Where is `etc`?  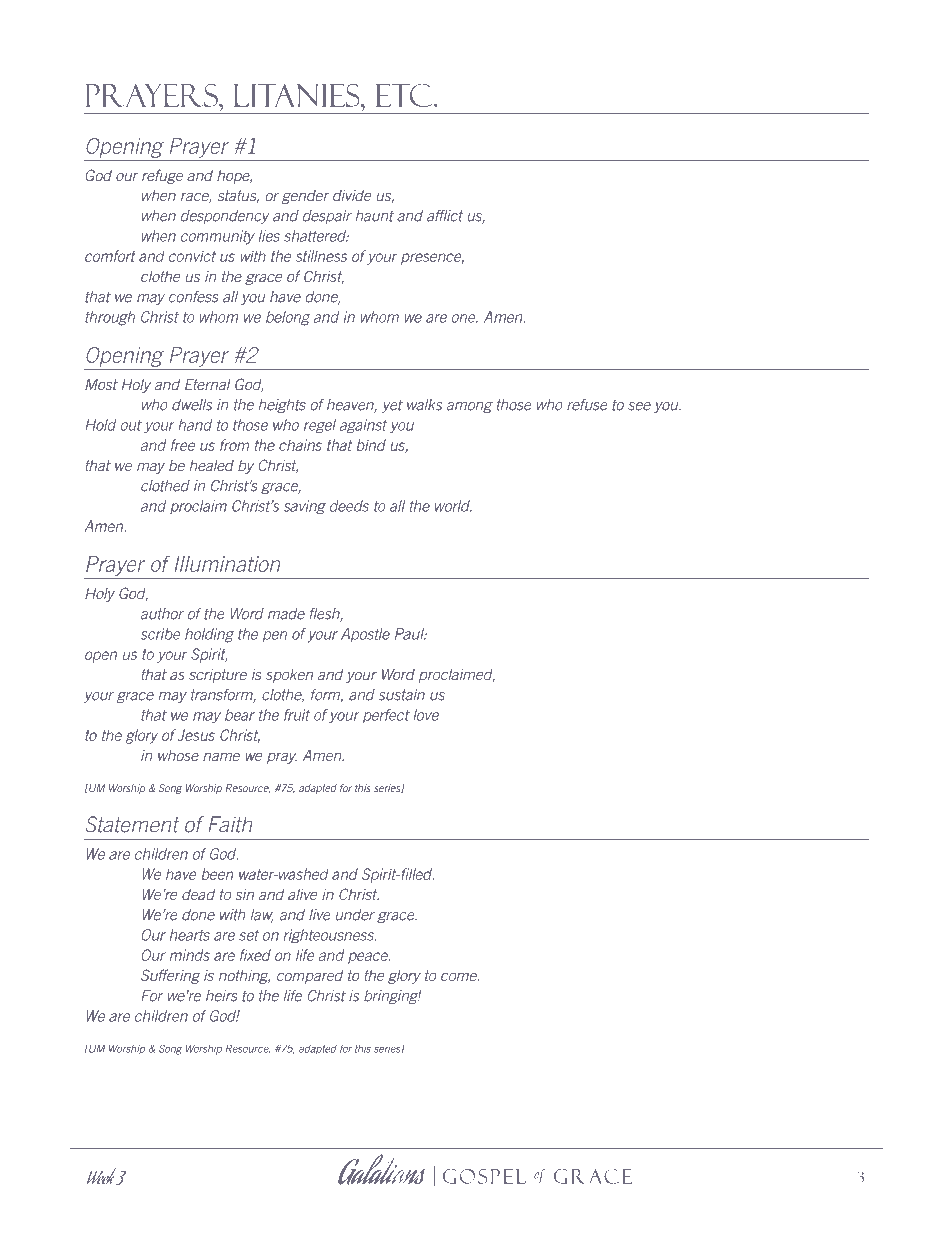 etc is located at coordinates (405, 95).
